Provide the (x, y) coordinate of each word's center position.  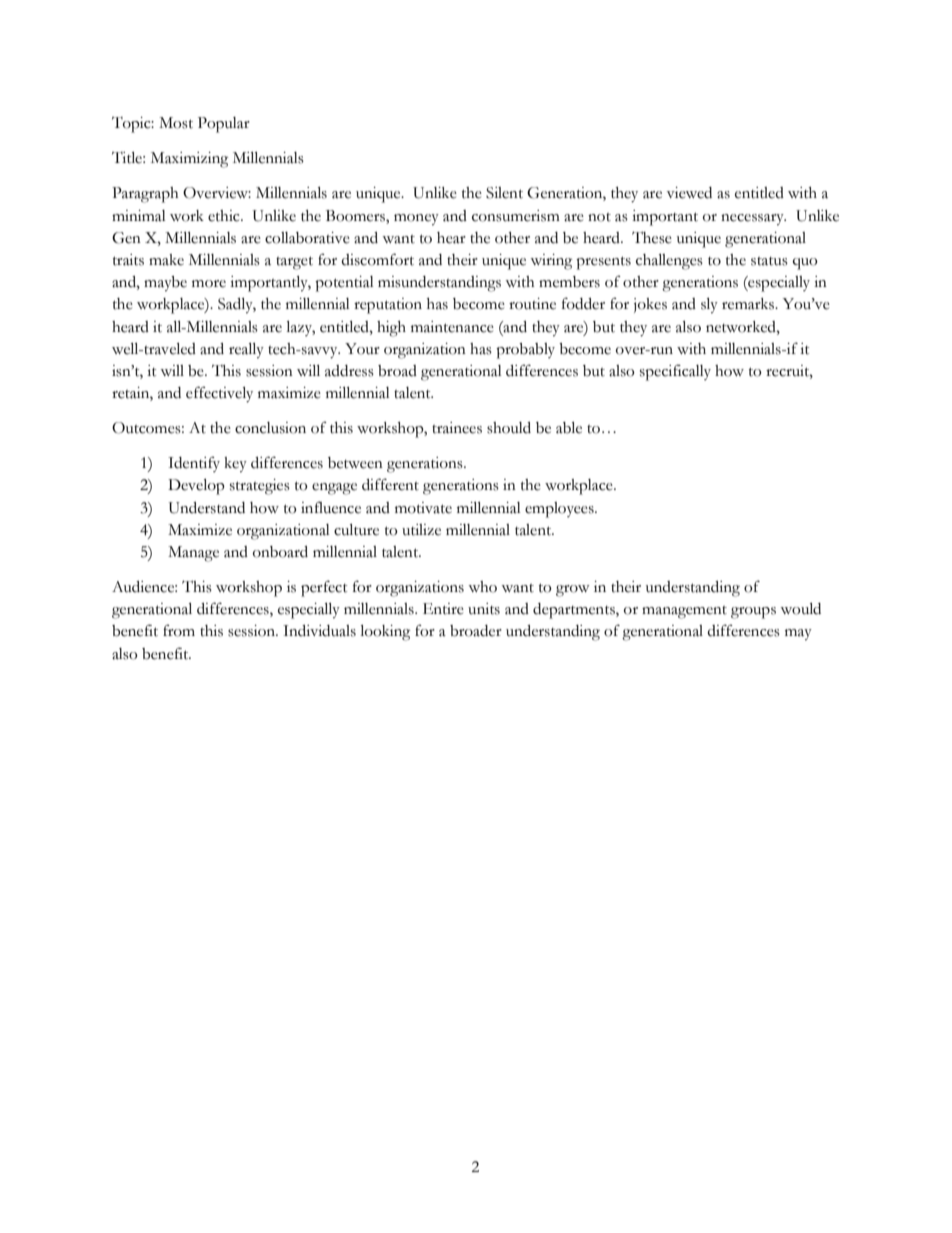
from (179, 630)
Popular (224, 125)
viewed (689, 193)
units (484, 609)
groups (753, 613)
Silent (504, 193)
